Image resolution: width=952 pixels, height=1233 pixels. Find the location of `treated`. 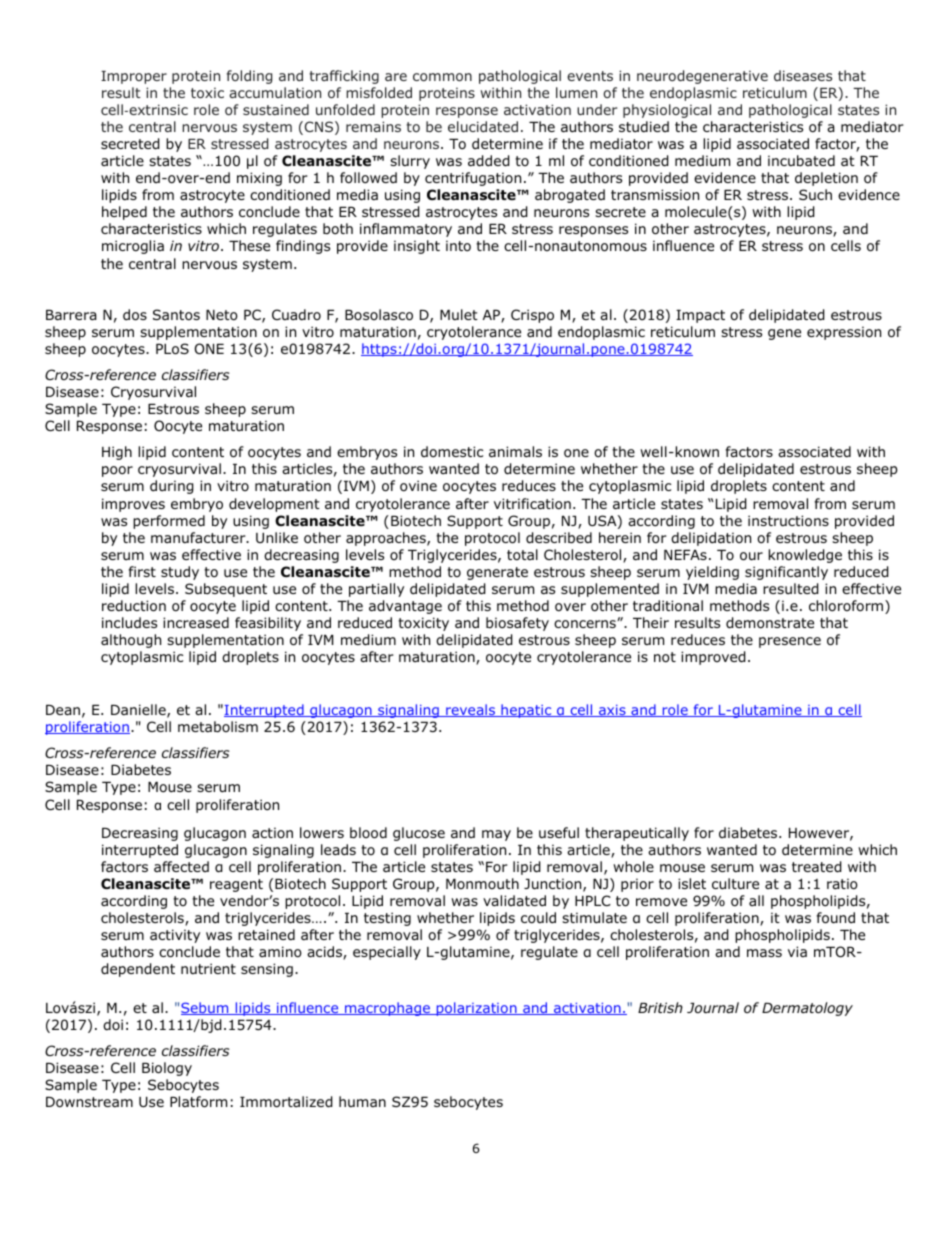

treated is located at coordinates (817, 867).
